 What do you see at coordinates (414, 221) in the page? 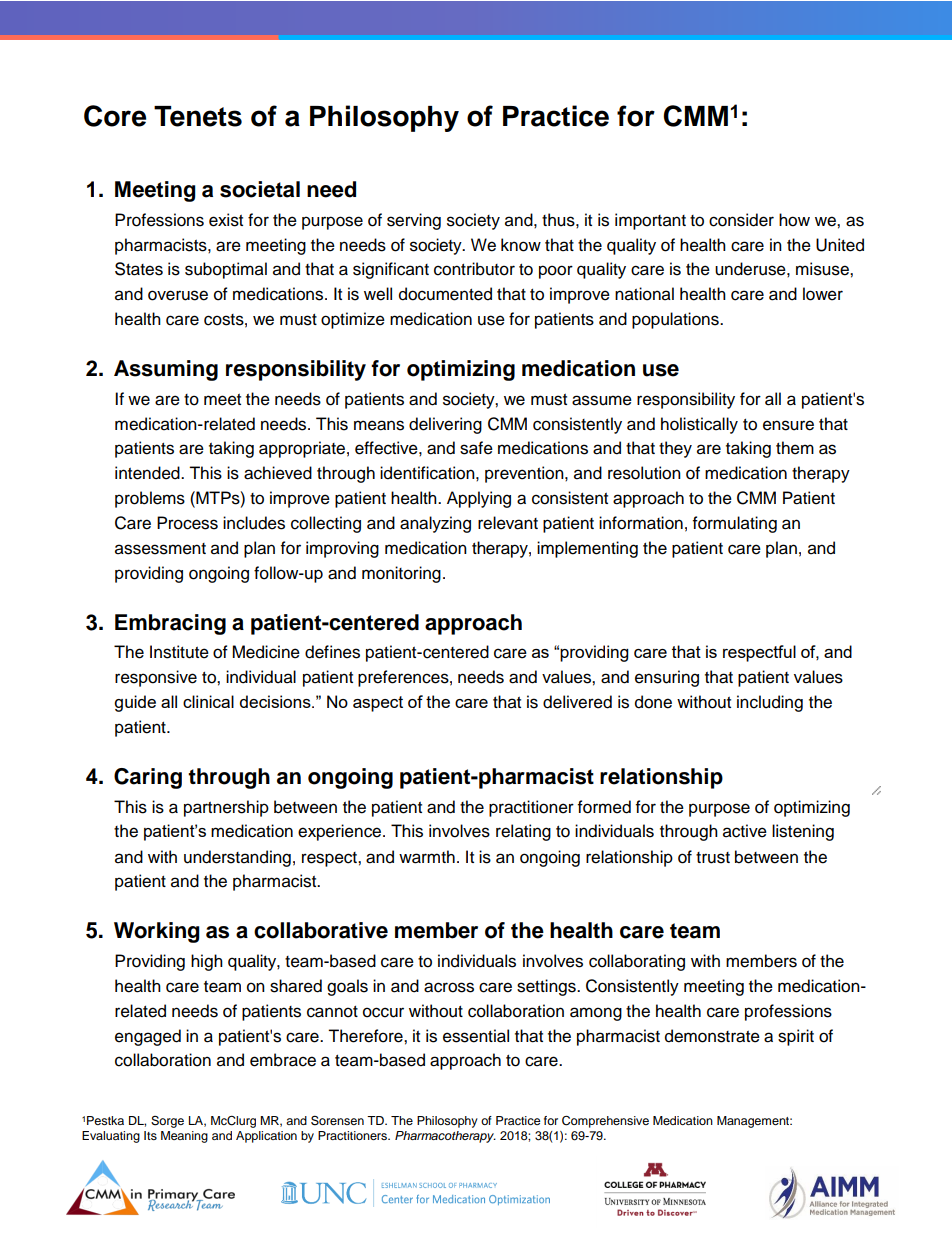
I see `serving` at bounding box center [414, 221].
